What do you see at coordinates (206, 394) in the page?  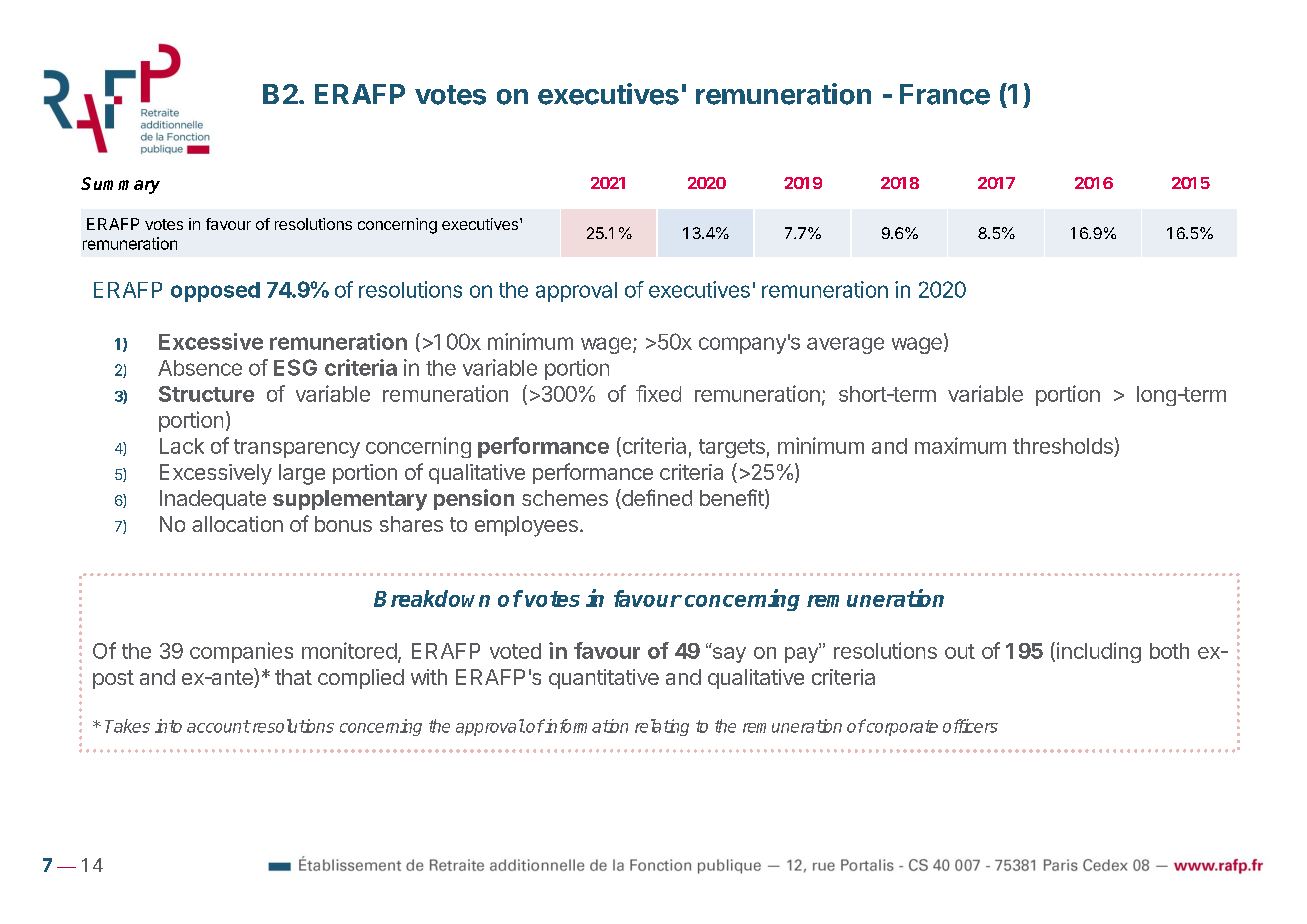 I see `Structure` at bounding box center [206, 394].
